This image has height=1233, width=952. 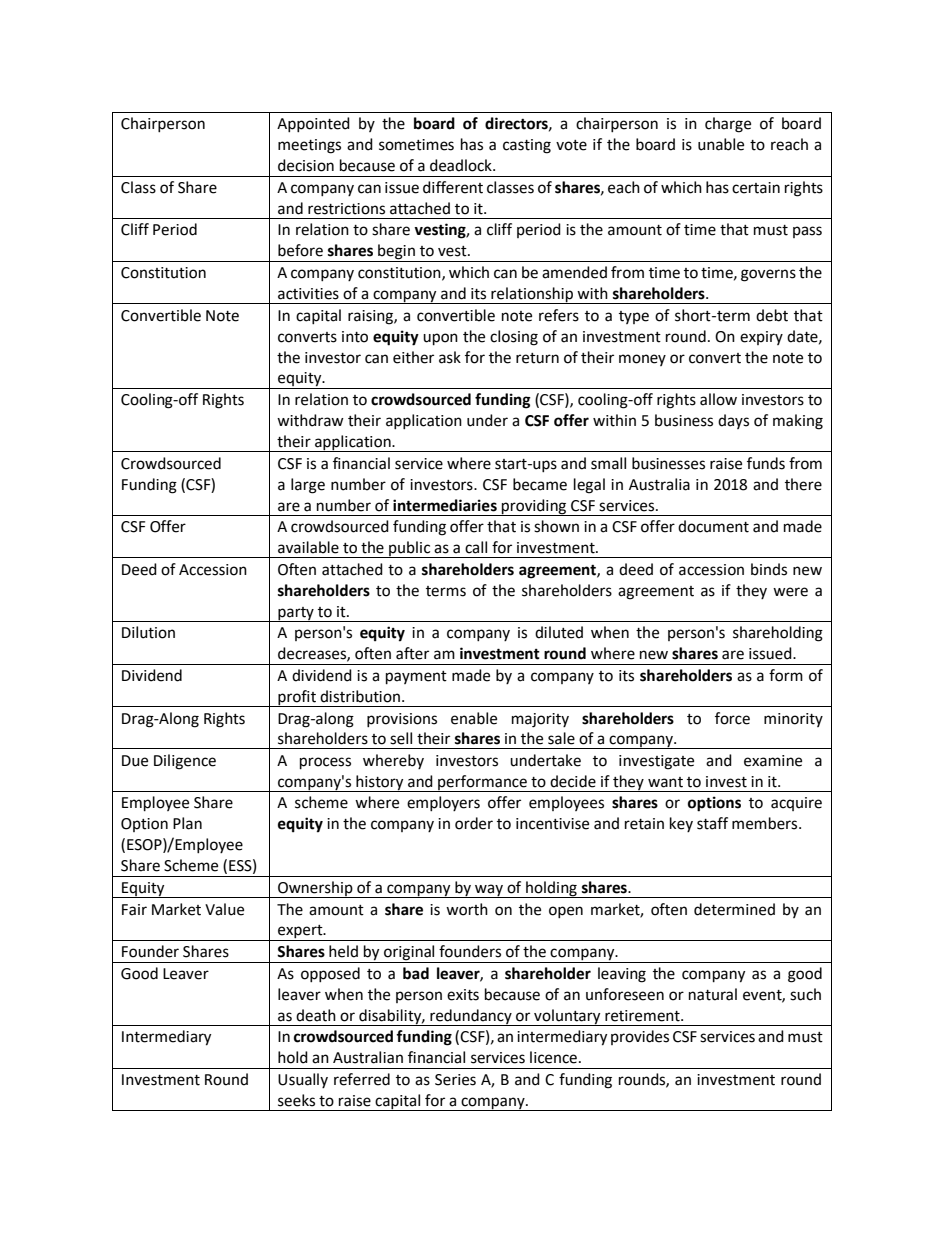 What do you see at coordinates (412, 653) in the image?
I see `after` at bounding box center [412, 653].
